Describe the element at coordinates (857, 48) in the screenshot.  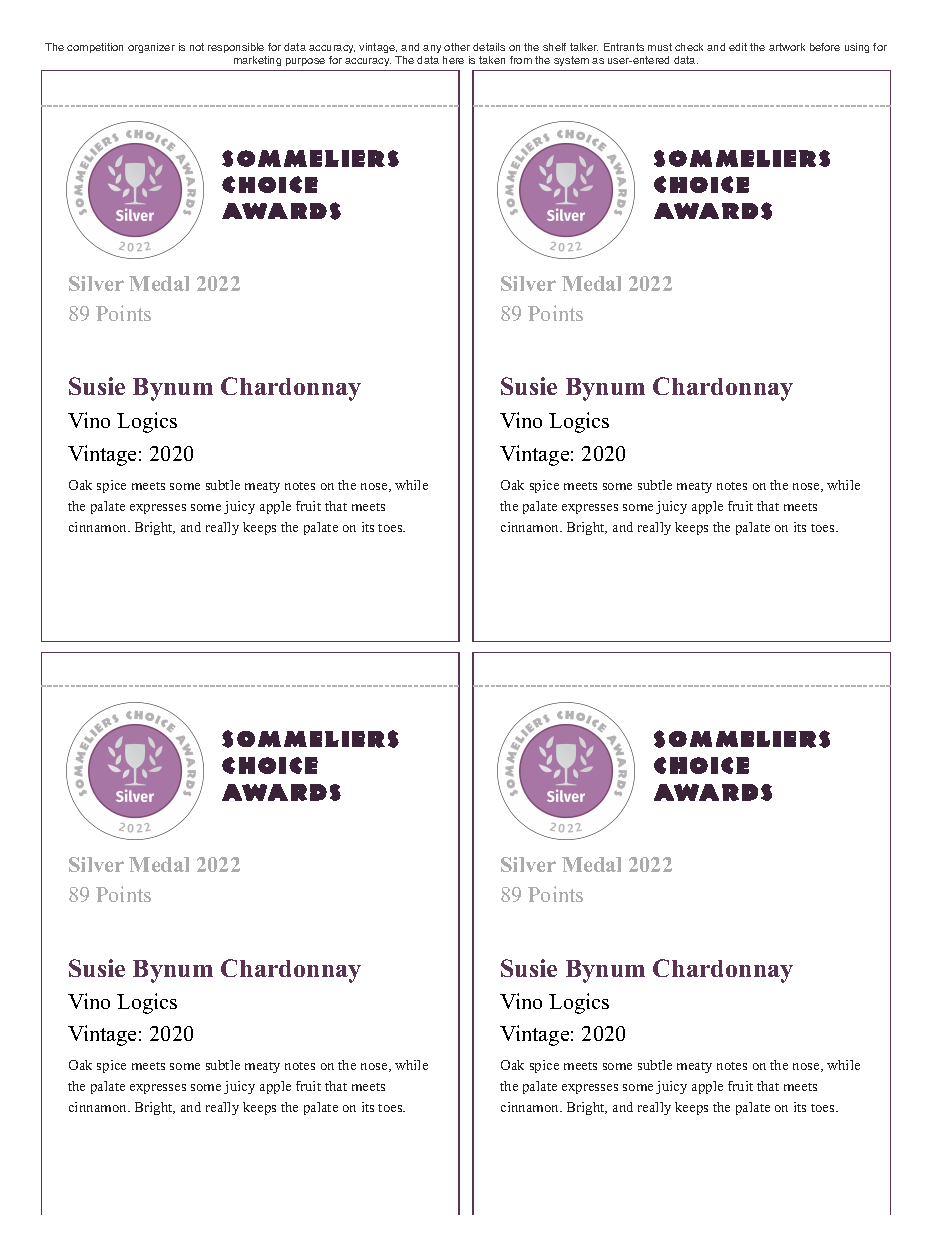
I see `using` at that location.
